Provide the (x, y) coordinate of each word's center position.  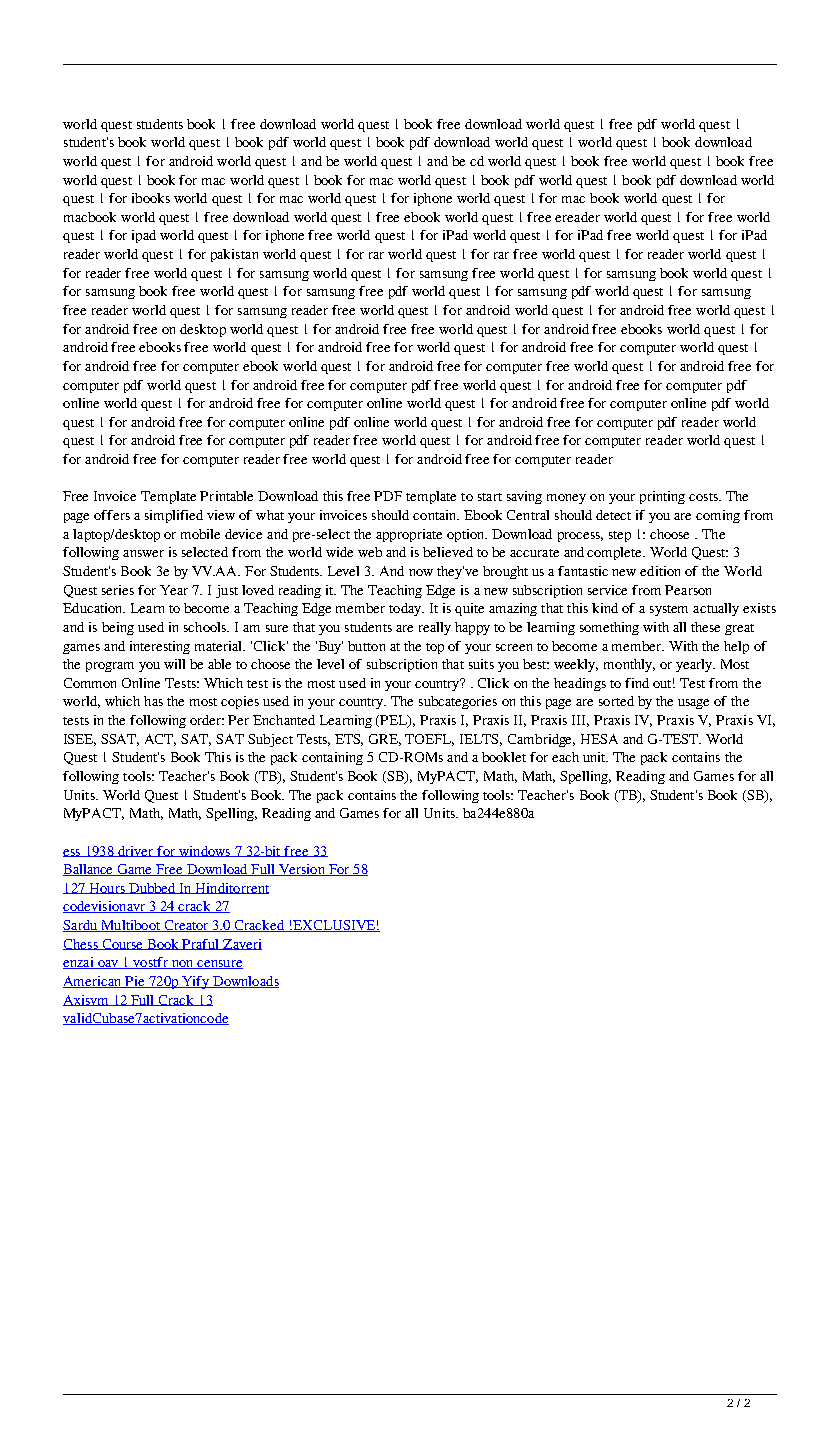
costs (704, 497)
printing (662, 497)
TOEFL (429, 740)
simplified (174, 516)
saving (524, 497)
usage (693, 704)
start (490, 497)
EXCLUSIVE (334, 926)
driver (136, 851)
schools (206, 627)
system (669, 610)
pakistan (234, 255)
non (182, 964)
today (406, 609)
